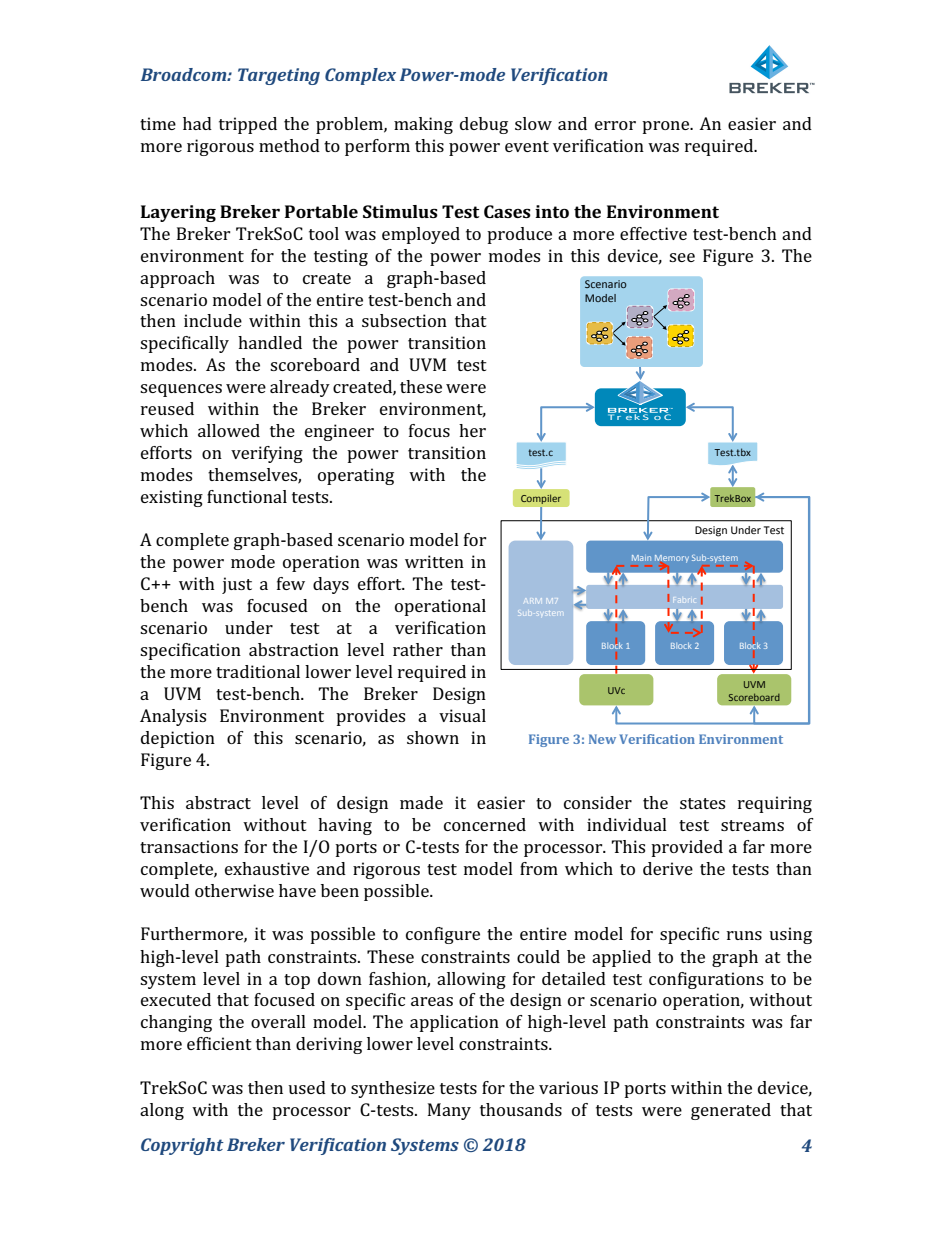 The width and height of the screenshot is (952, 1233). What do you see at coordinates (237, 585) in the screenshot?
I see `just` at bounding box center [237, 585].
